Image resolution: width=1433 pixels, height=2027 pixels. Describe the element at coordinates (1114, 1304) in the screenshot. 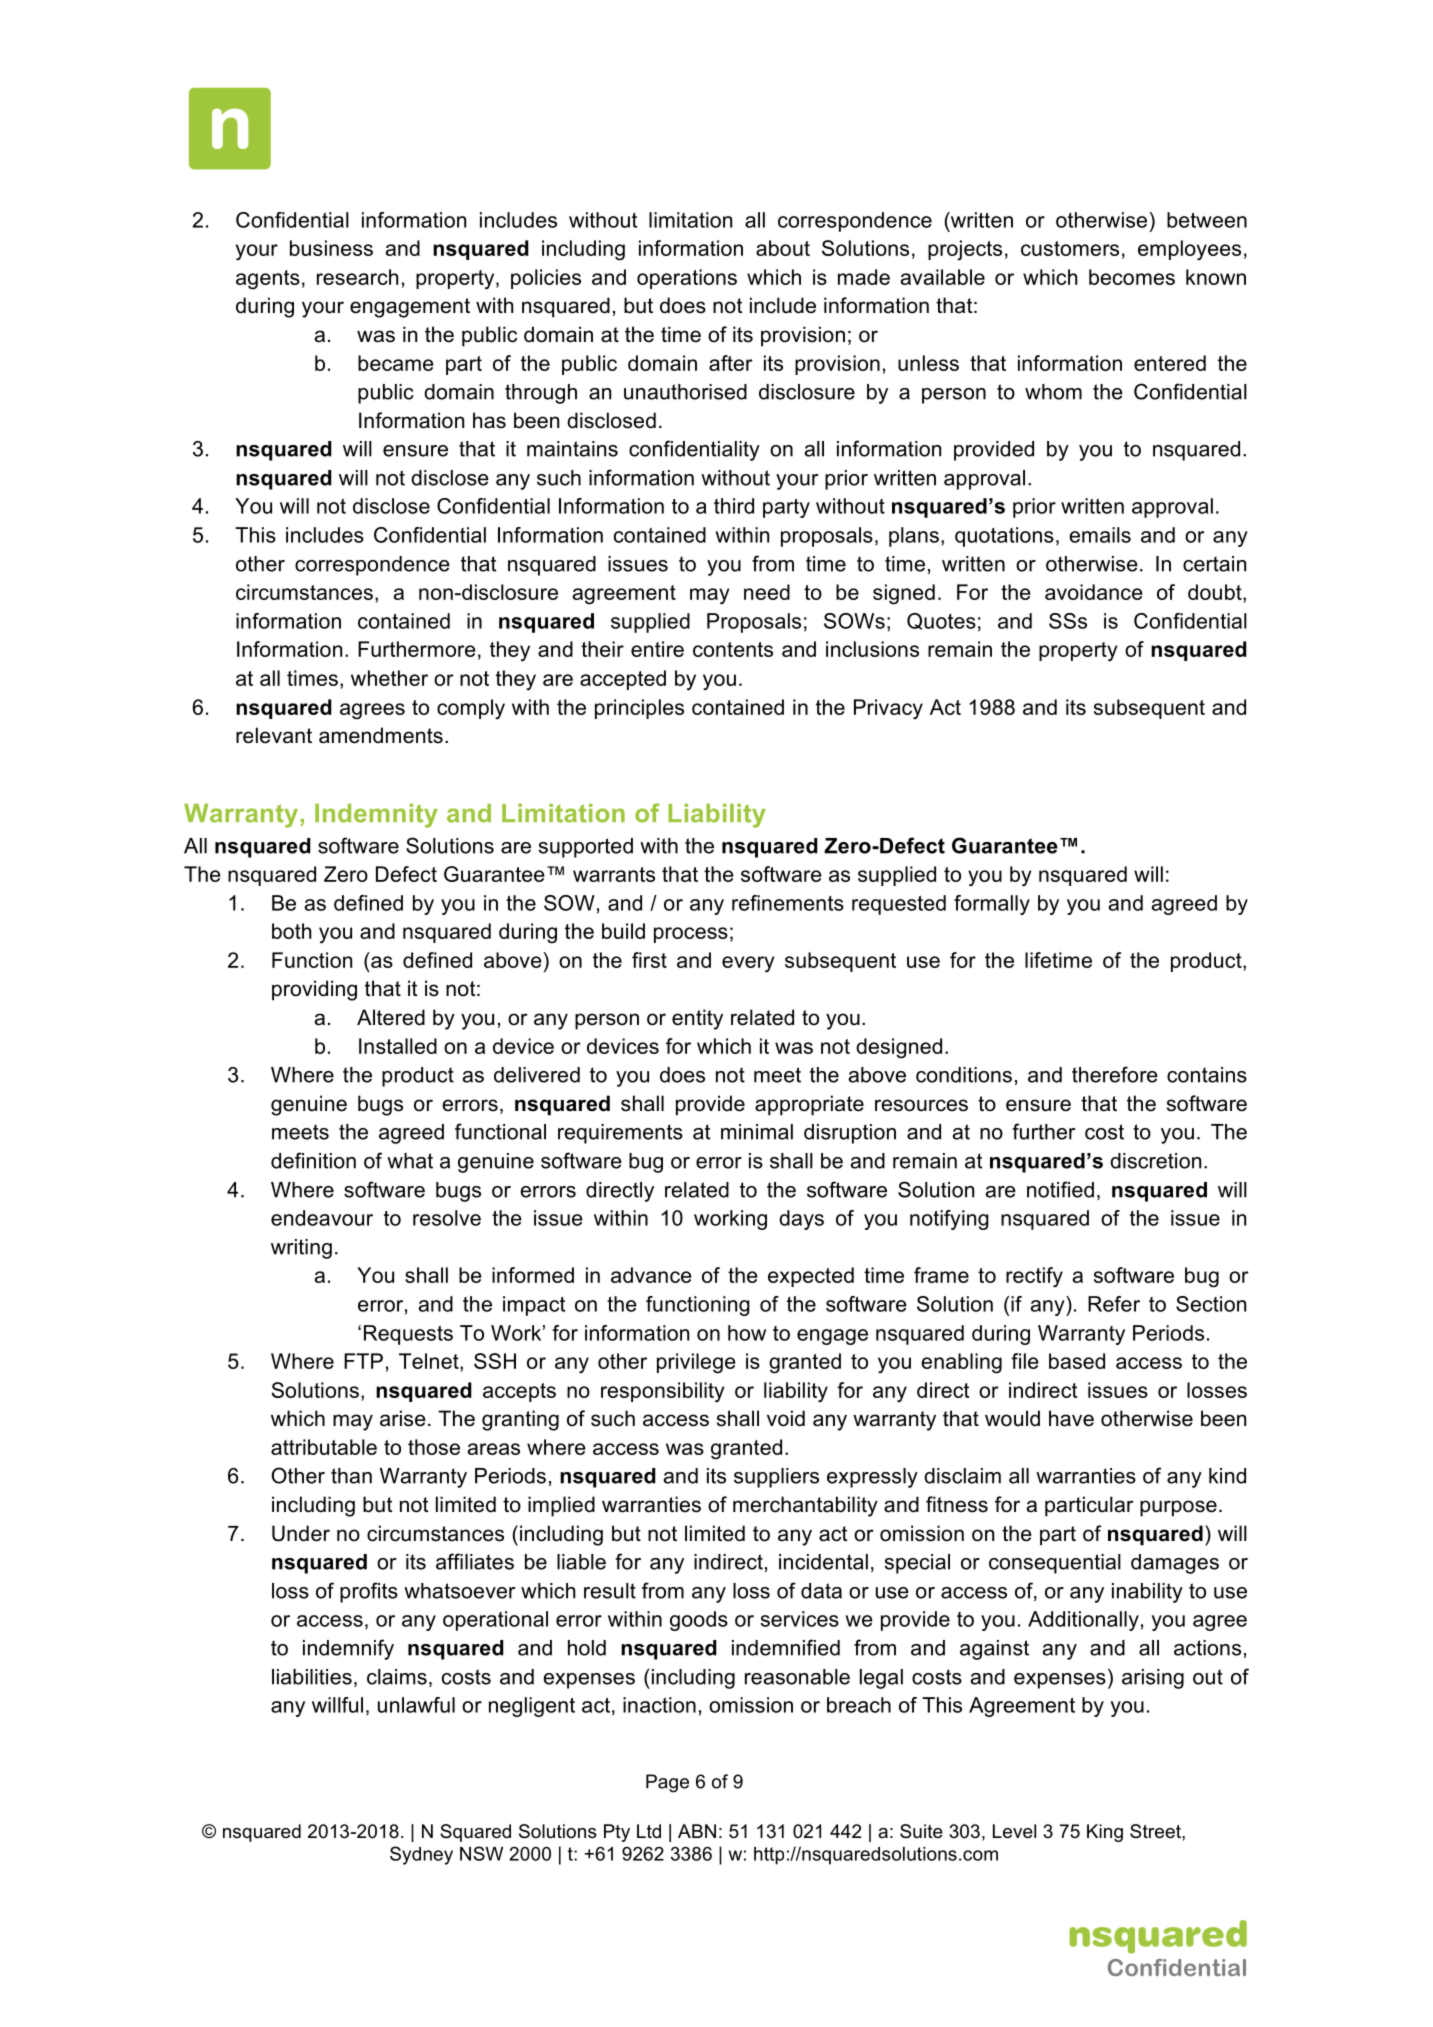

I see `Refer` at that location.
